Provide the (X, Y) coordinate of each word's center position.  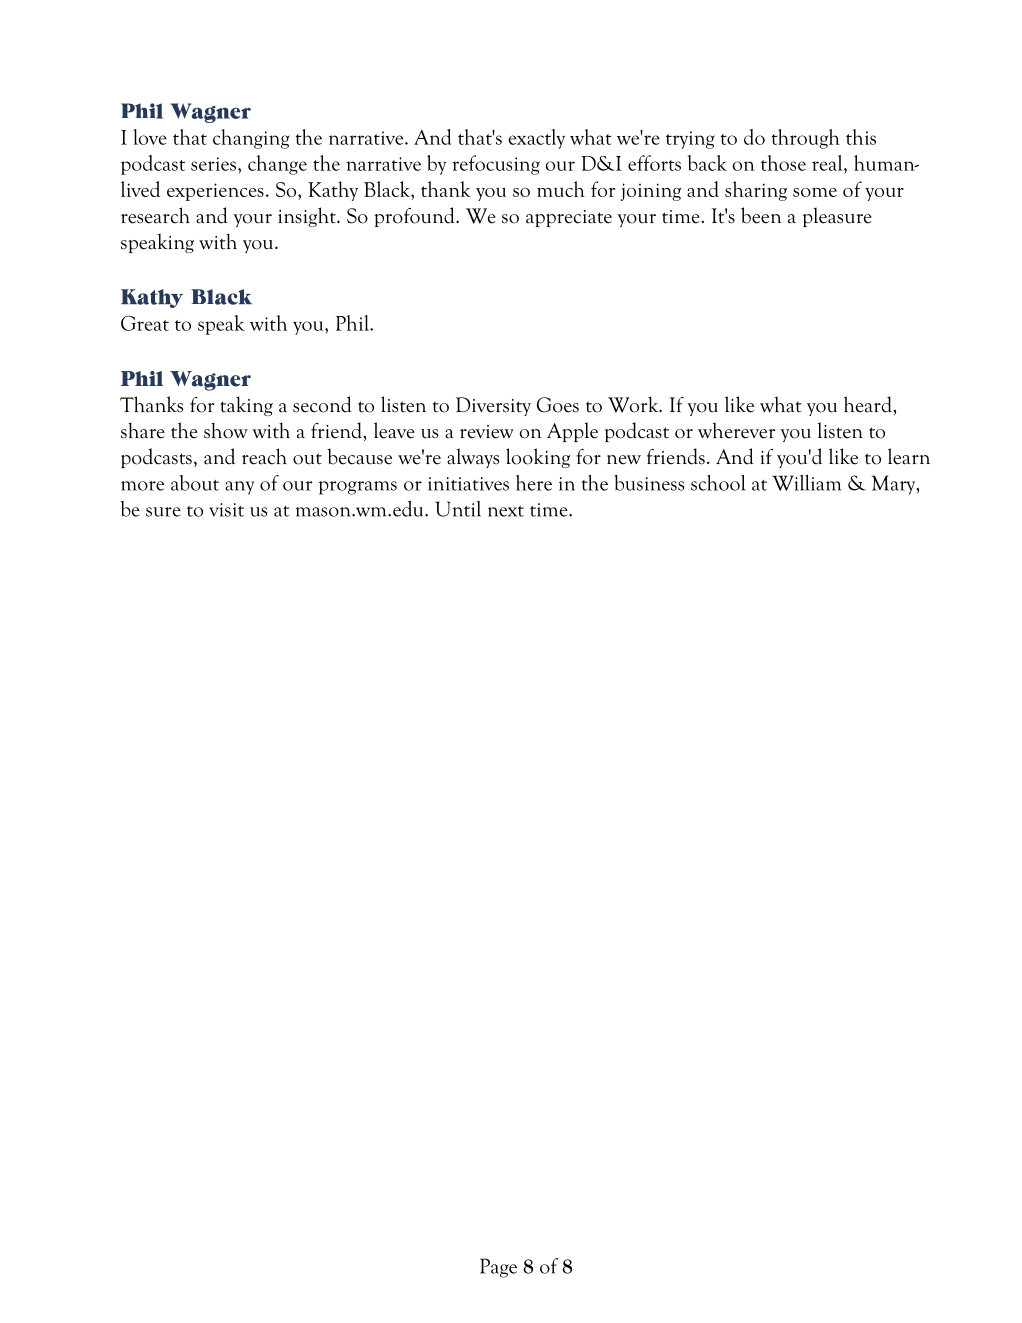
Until (458, 509)
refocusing (496, 165)
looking (538, 458)
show (226, 430)
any (239, 488)
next (506, 511)
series (213, 164)
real (828, 163)
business (649, 483)
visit (226, 510)
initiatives (468, 484)
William (806, 482)
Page (498, 1268)
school (718, 482)
